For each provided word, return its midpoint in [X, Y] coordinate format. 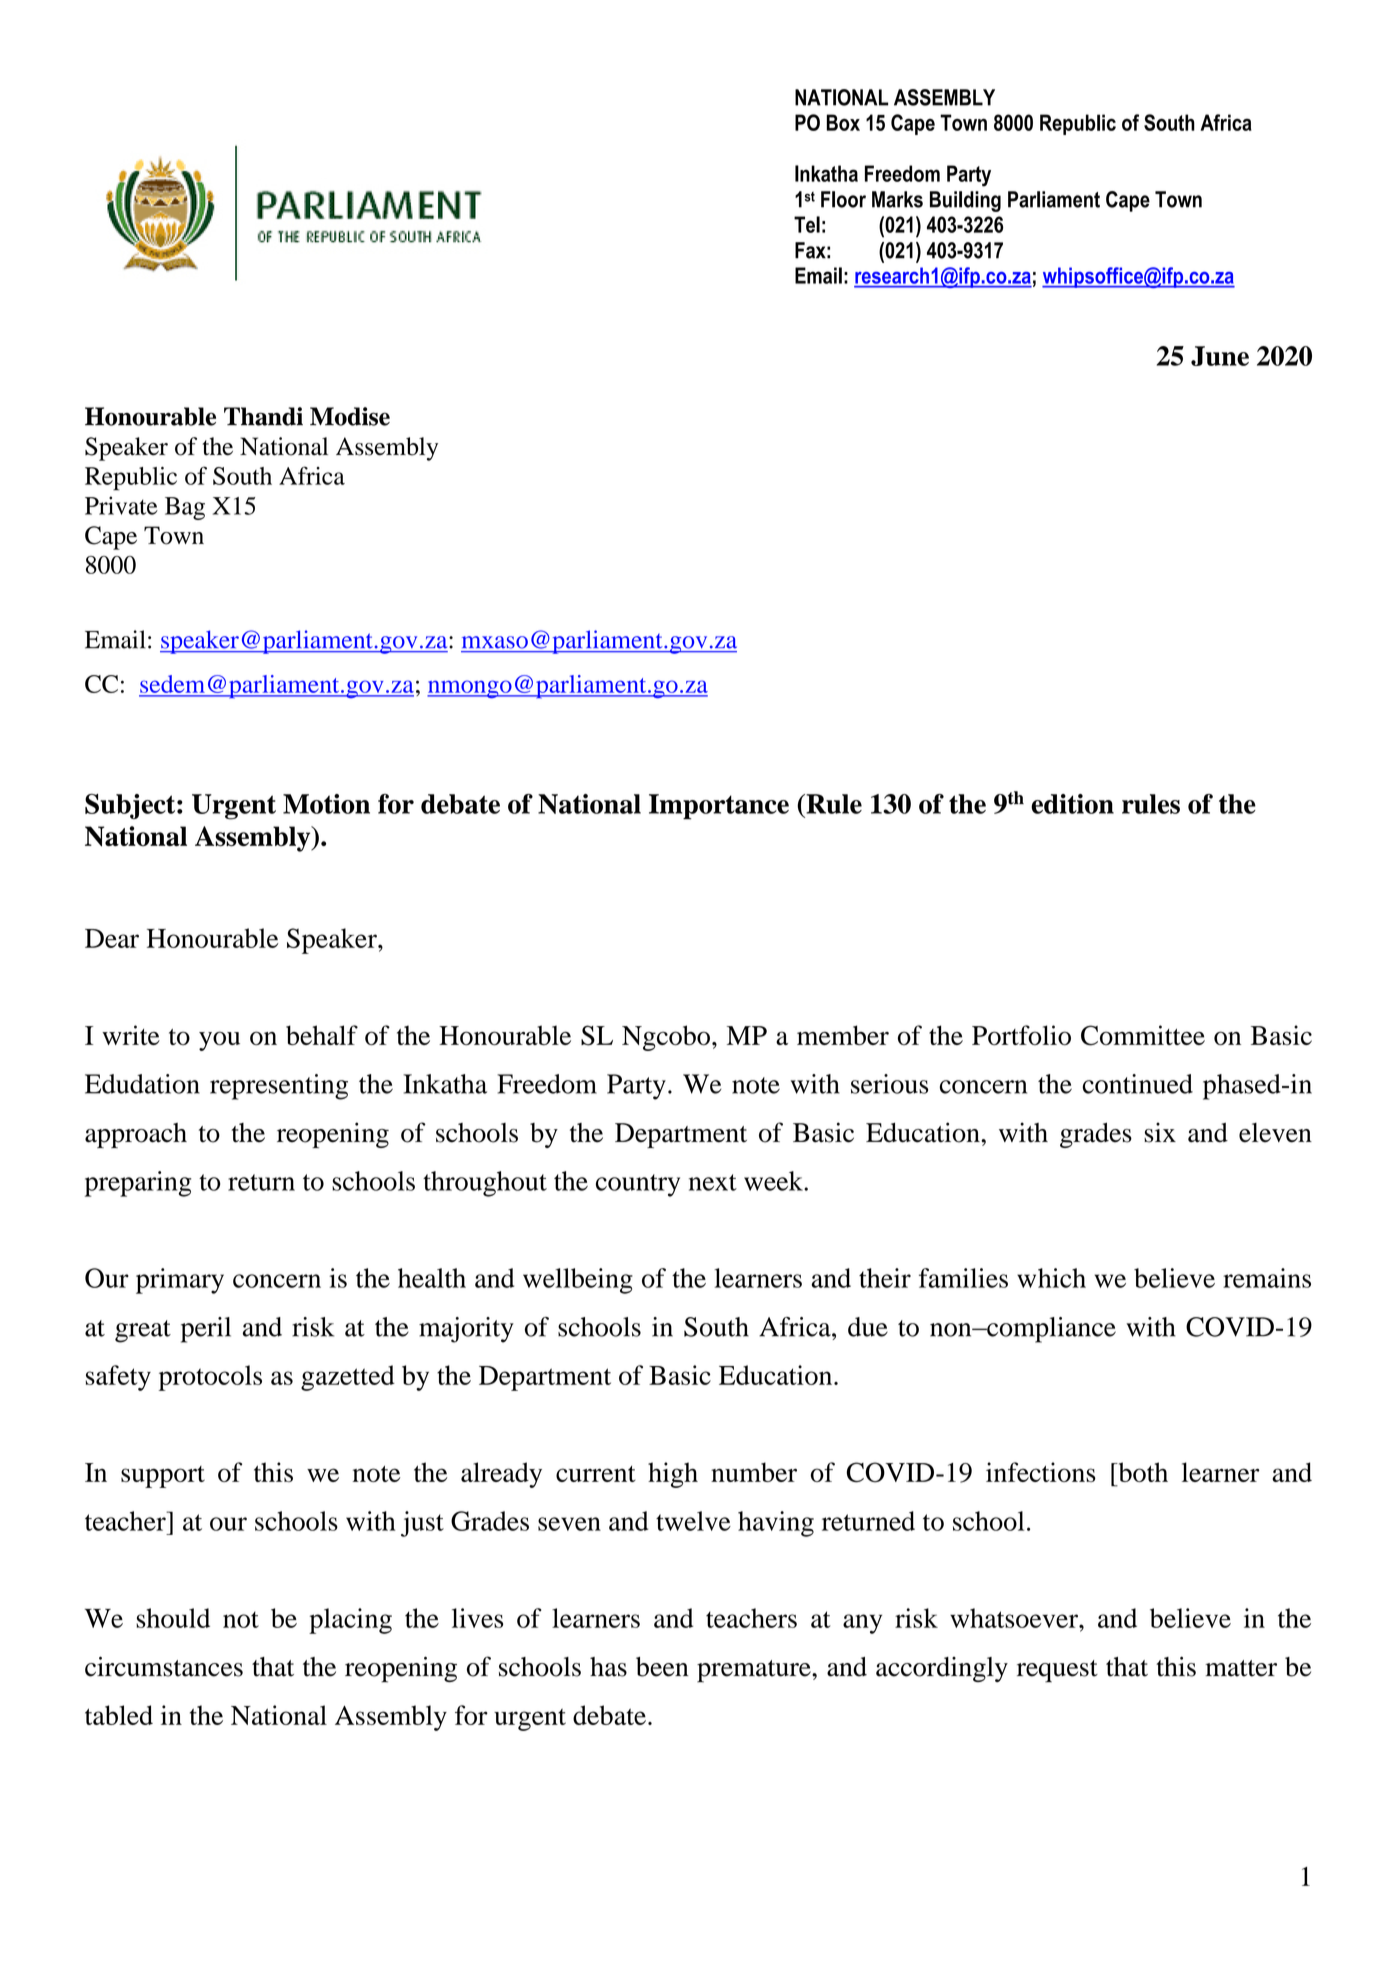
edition [1072, 804]
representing [279, 1087]
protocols [210, 1378]
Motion [326, 804]
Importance [719, 807]
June [1220, 356]
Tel [807, 224]
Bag [185, 508]
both [1142, 1472]
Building [965, 201]
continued [1137, 1084]
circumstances [164, 1666]
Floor [843, 199]
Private [121, 505]
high [673, 1475]
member [843, 1035]
